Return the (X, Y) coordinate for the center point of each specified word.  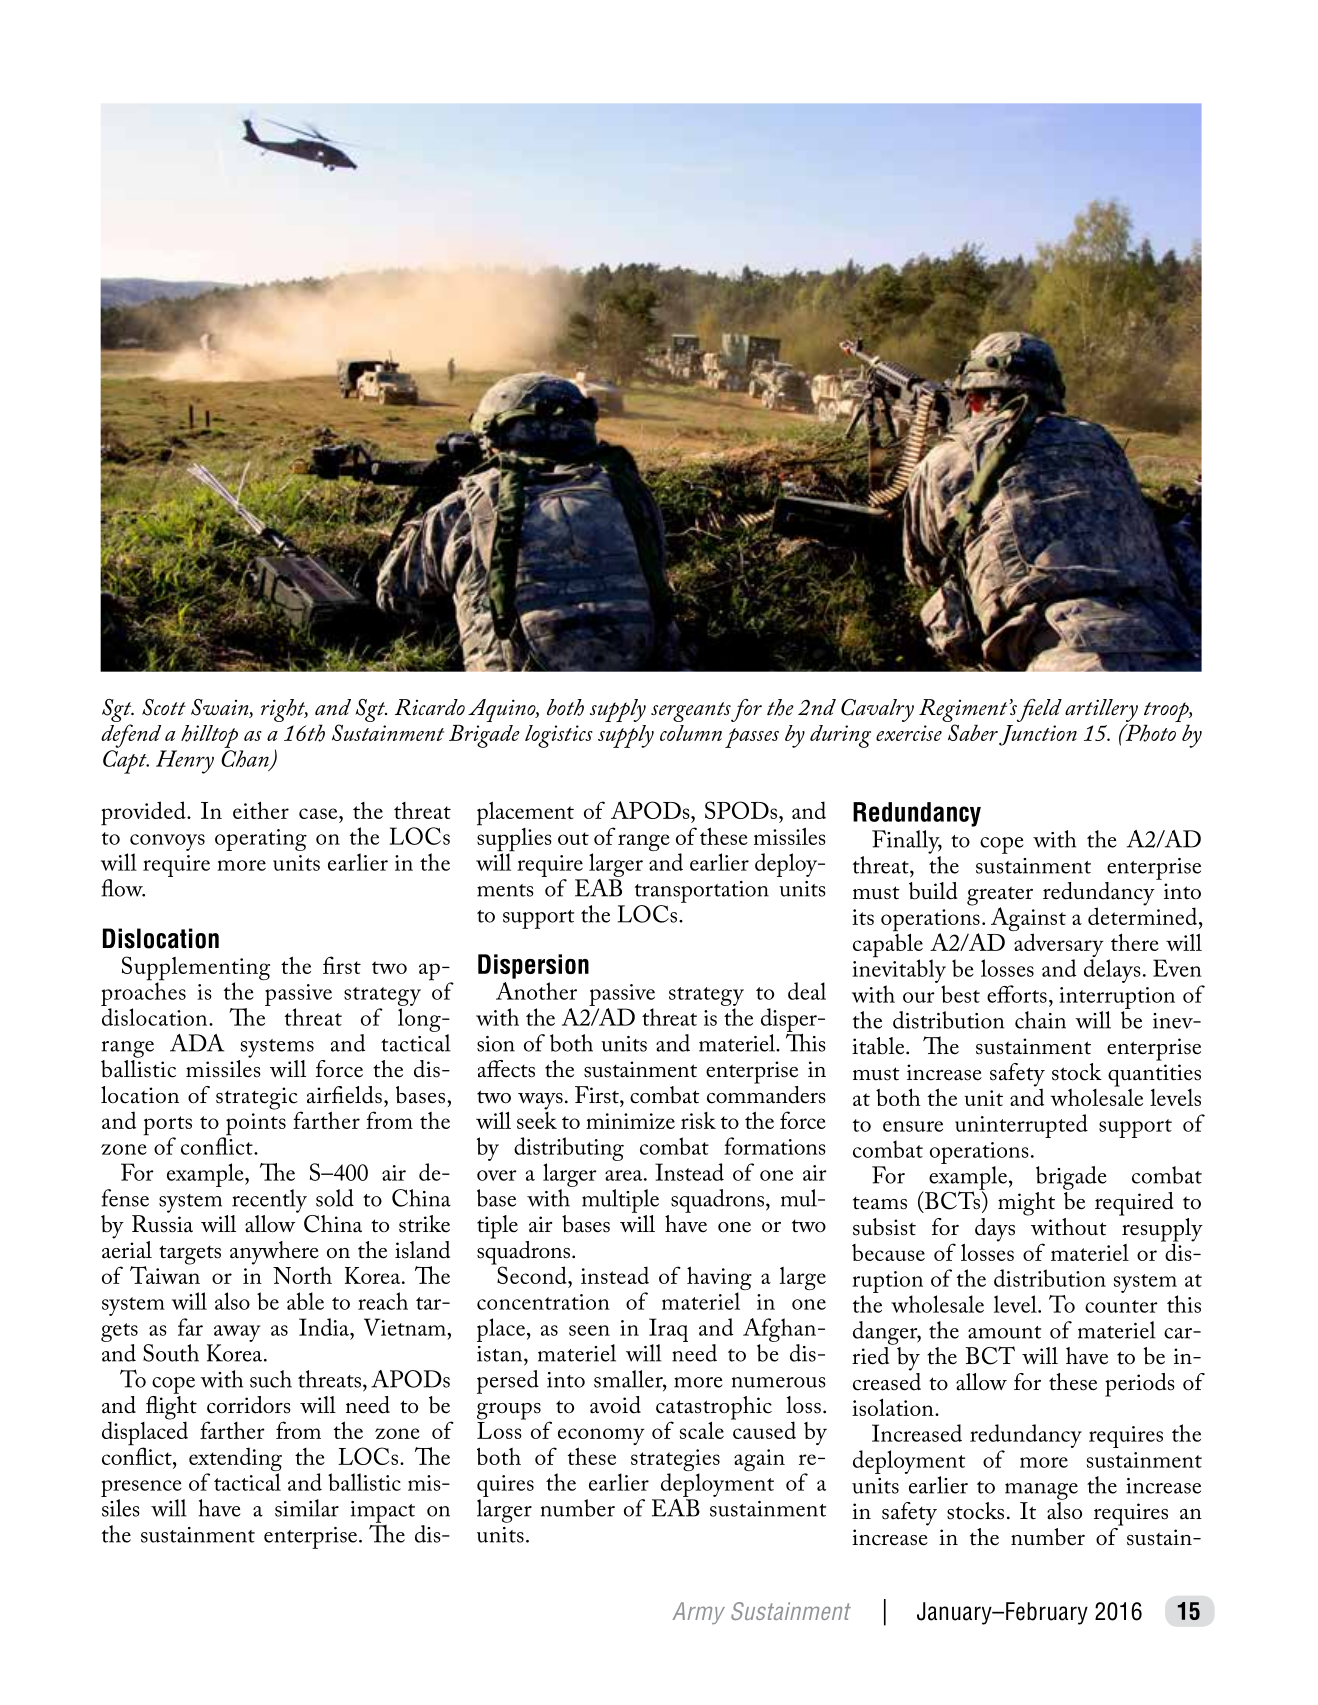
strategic (257, 1098)
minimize (630, 1121)
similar (307, 1508)
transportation (702, 892)
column (691, 733)
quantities (1154, 1075)
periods (1140, 1385)
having (719, 1279)
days (995, 1230)
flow (123, 888)
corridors (249, 1405)
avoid (615, 1405)
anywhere (274, 1253)
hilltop (209, 736)
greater (1000, 897)
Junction (1038, 735)
